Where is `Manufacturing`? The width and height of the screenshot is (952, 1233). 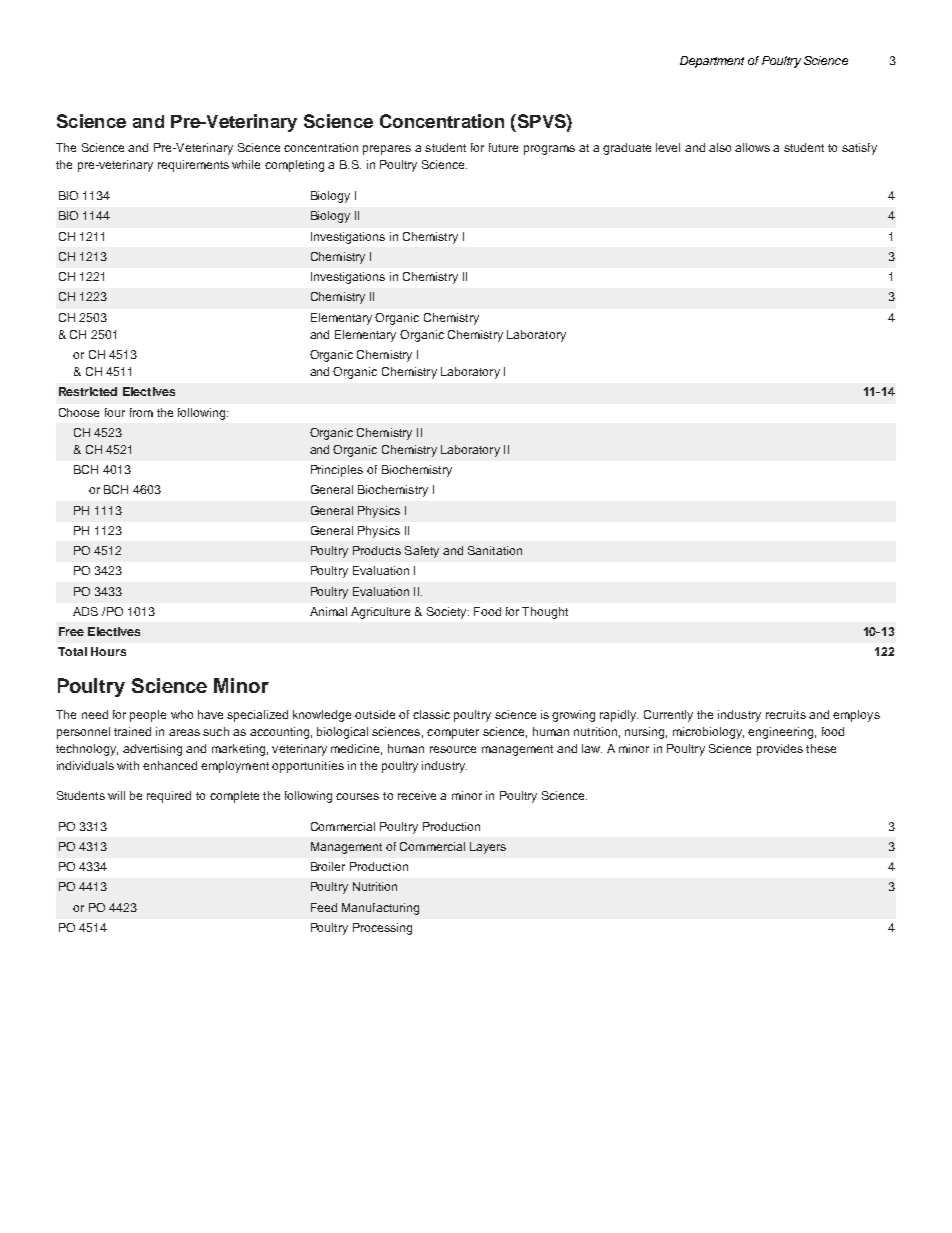
Manufacturing is located at coordinates (380, 909).
